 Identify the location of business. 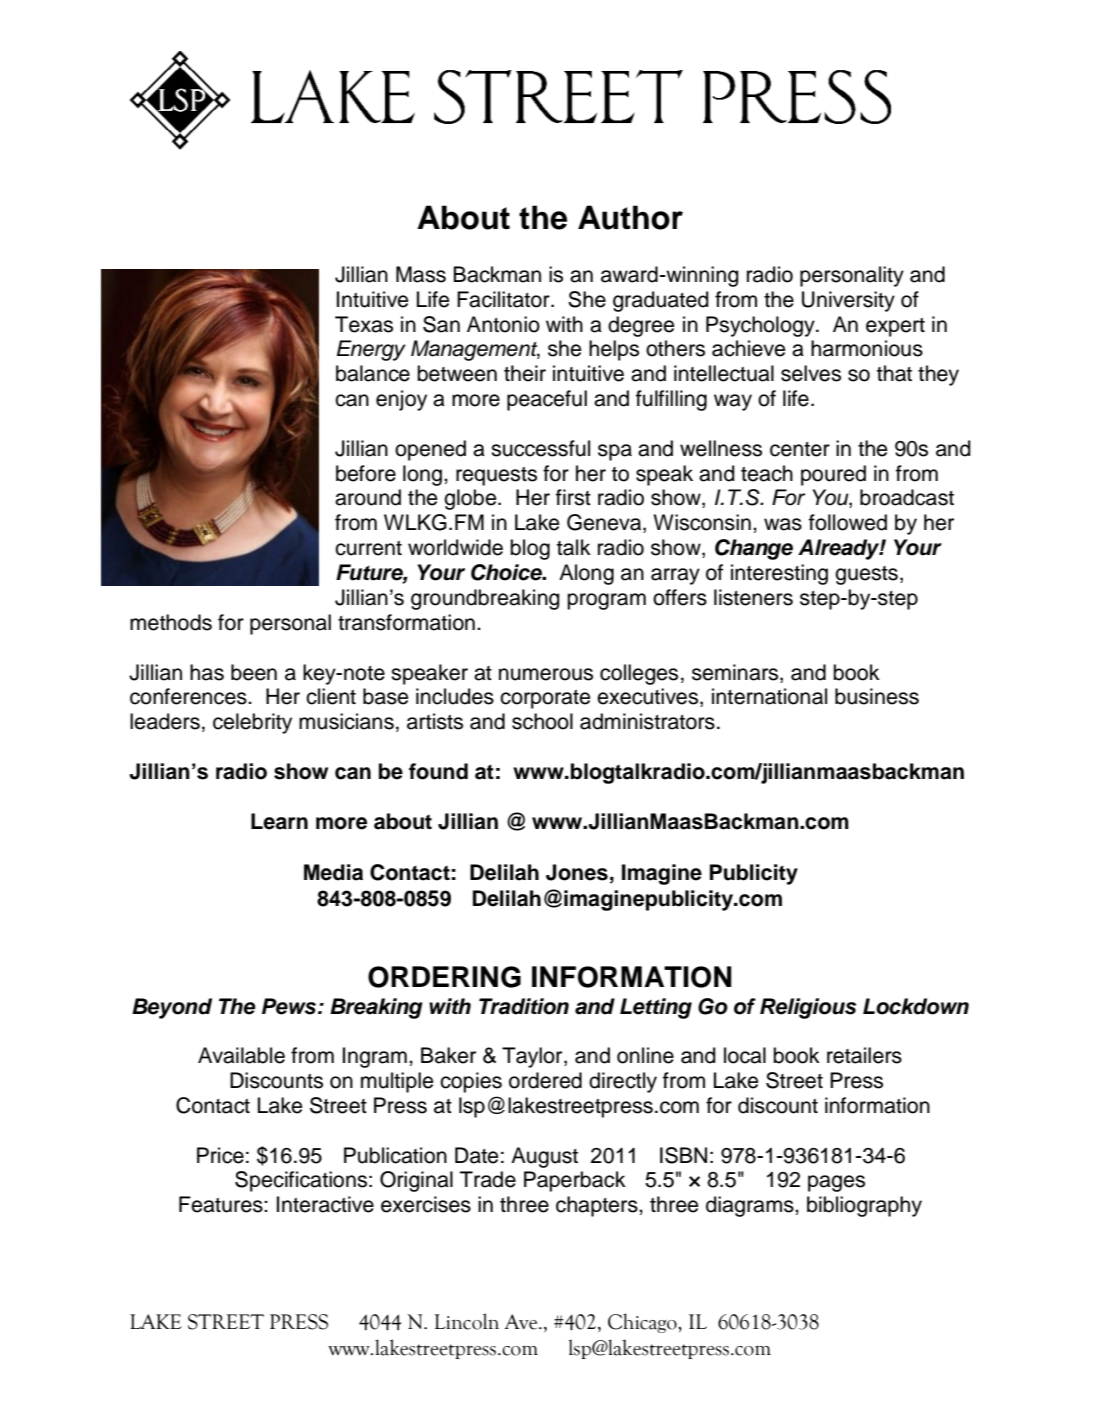
(877, 696).
